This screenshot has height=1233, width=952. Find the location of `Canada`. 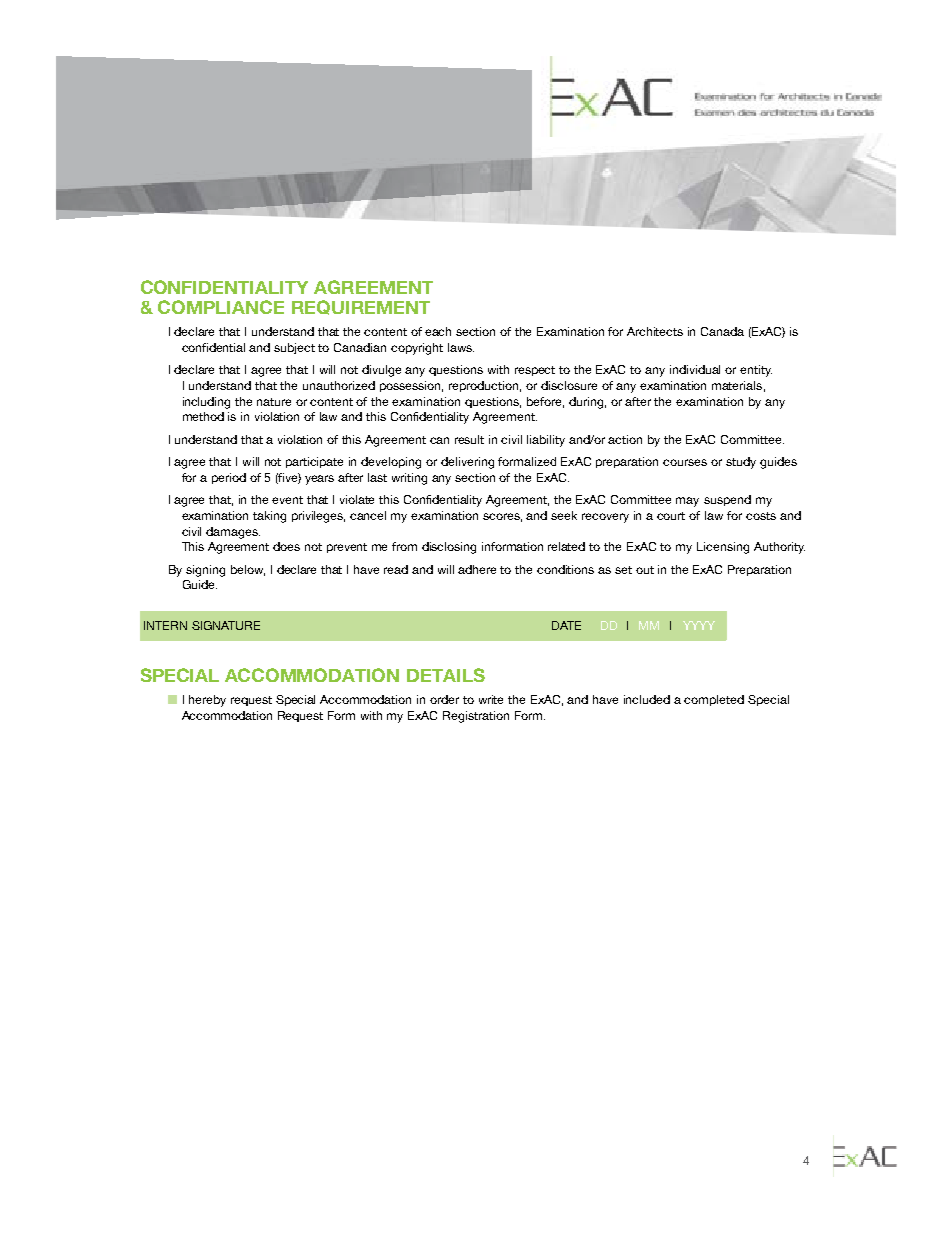

Canada is located at coordinates (722, 331).
